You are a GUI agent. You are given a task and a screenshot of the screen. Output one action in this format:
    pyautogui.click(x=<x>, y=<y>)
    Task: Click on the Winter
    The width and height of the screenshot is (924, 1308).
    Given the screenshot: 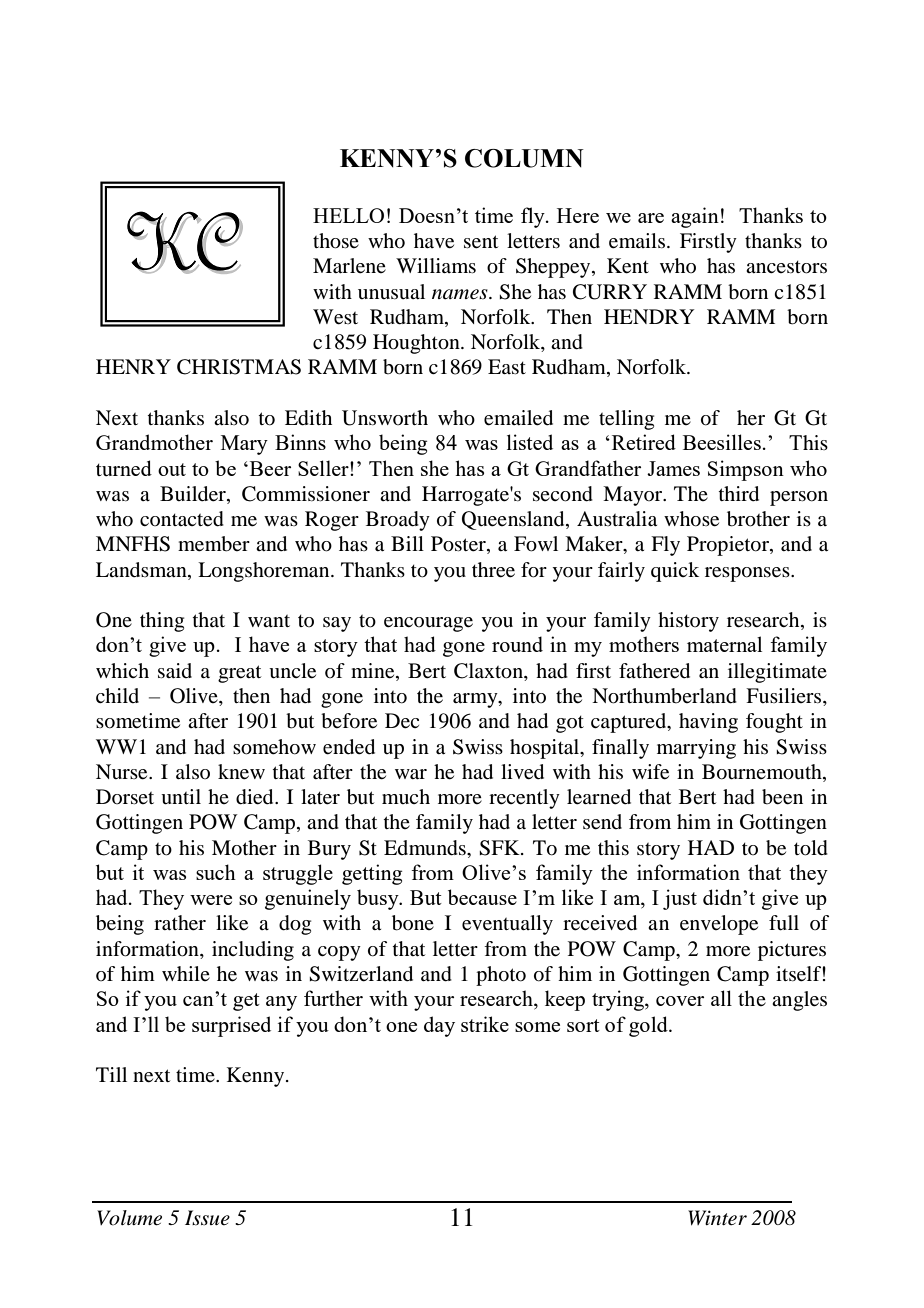 What is the action you would take?
    pyautogui.click(x=717, y=1218)
